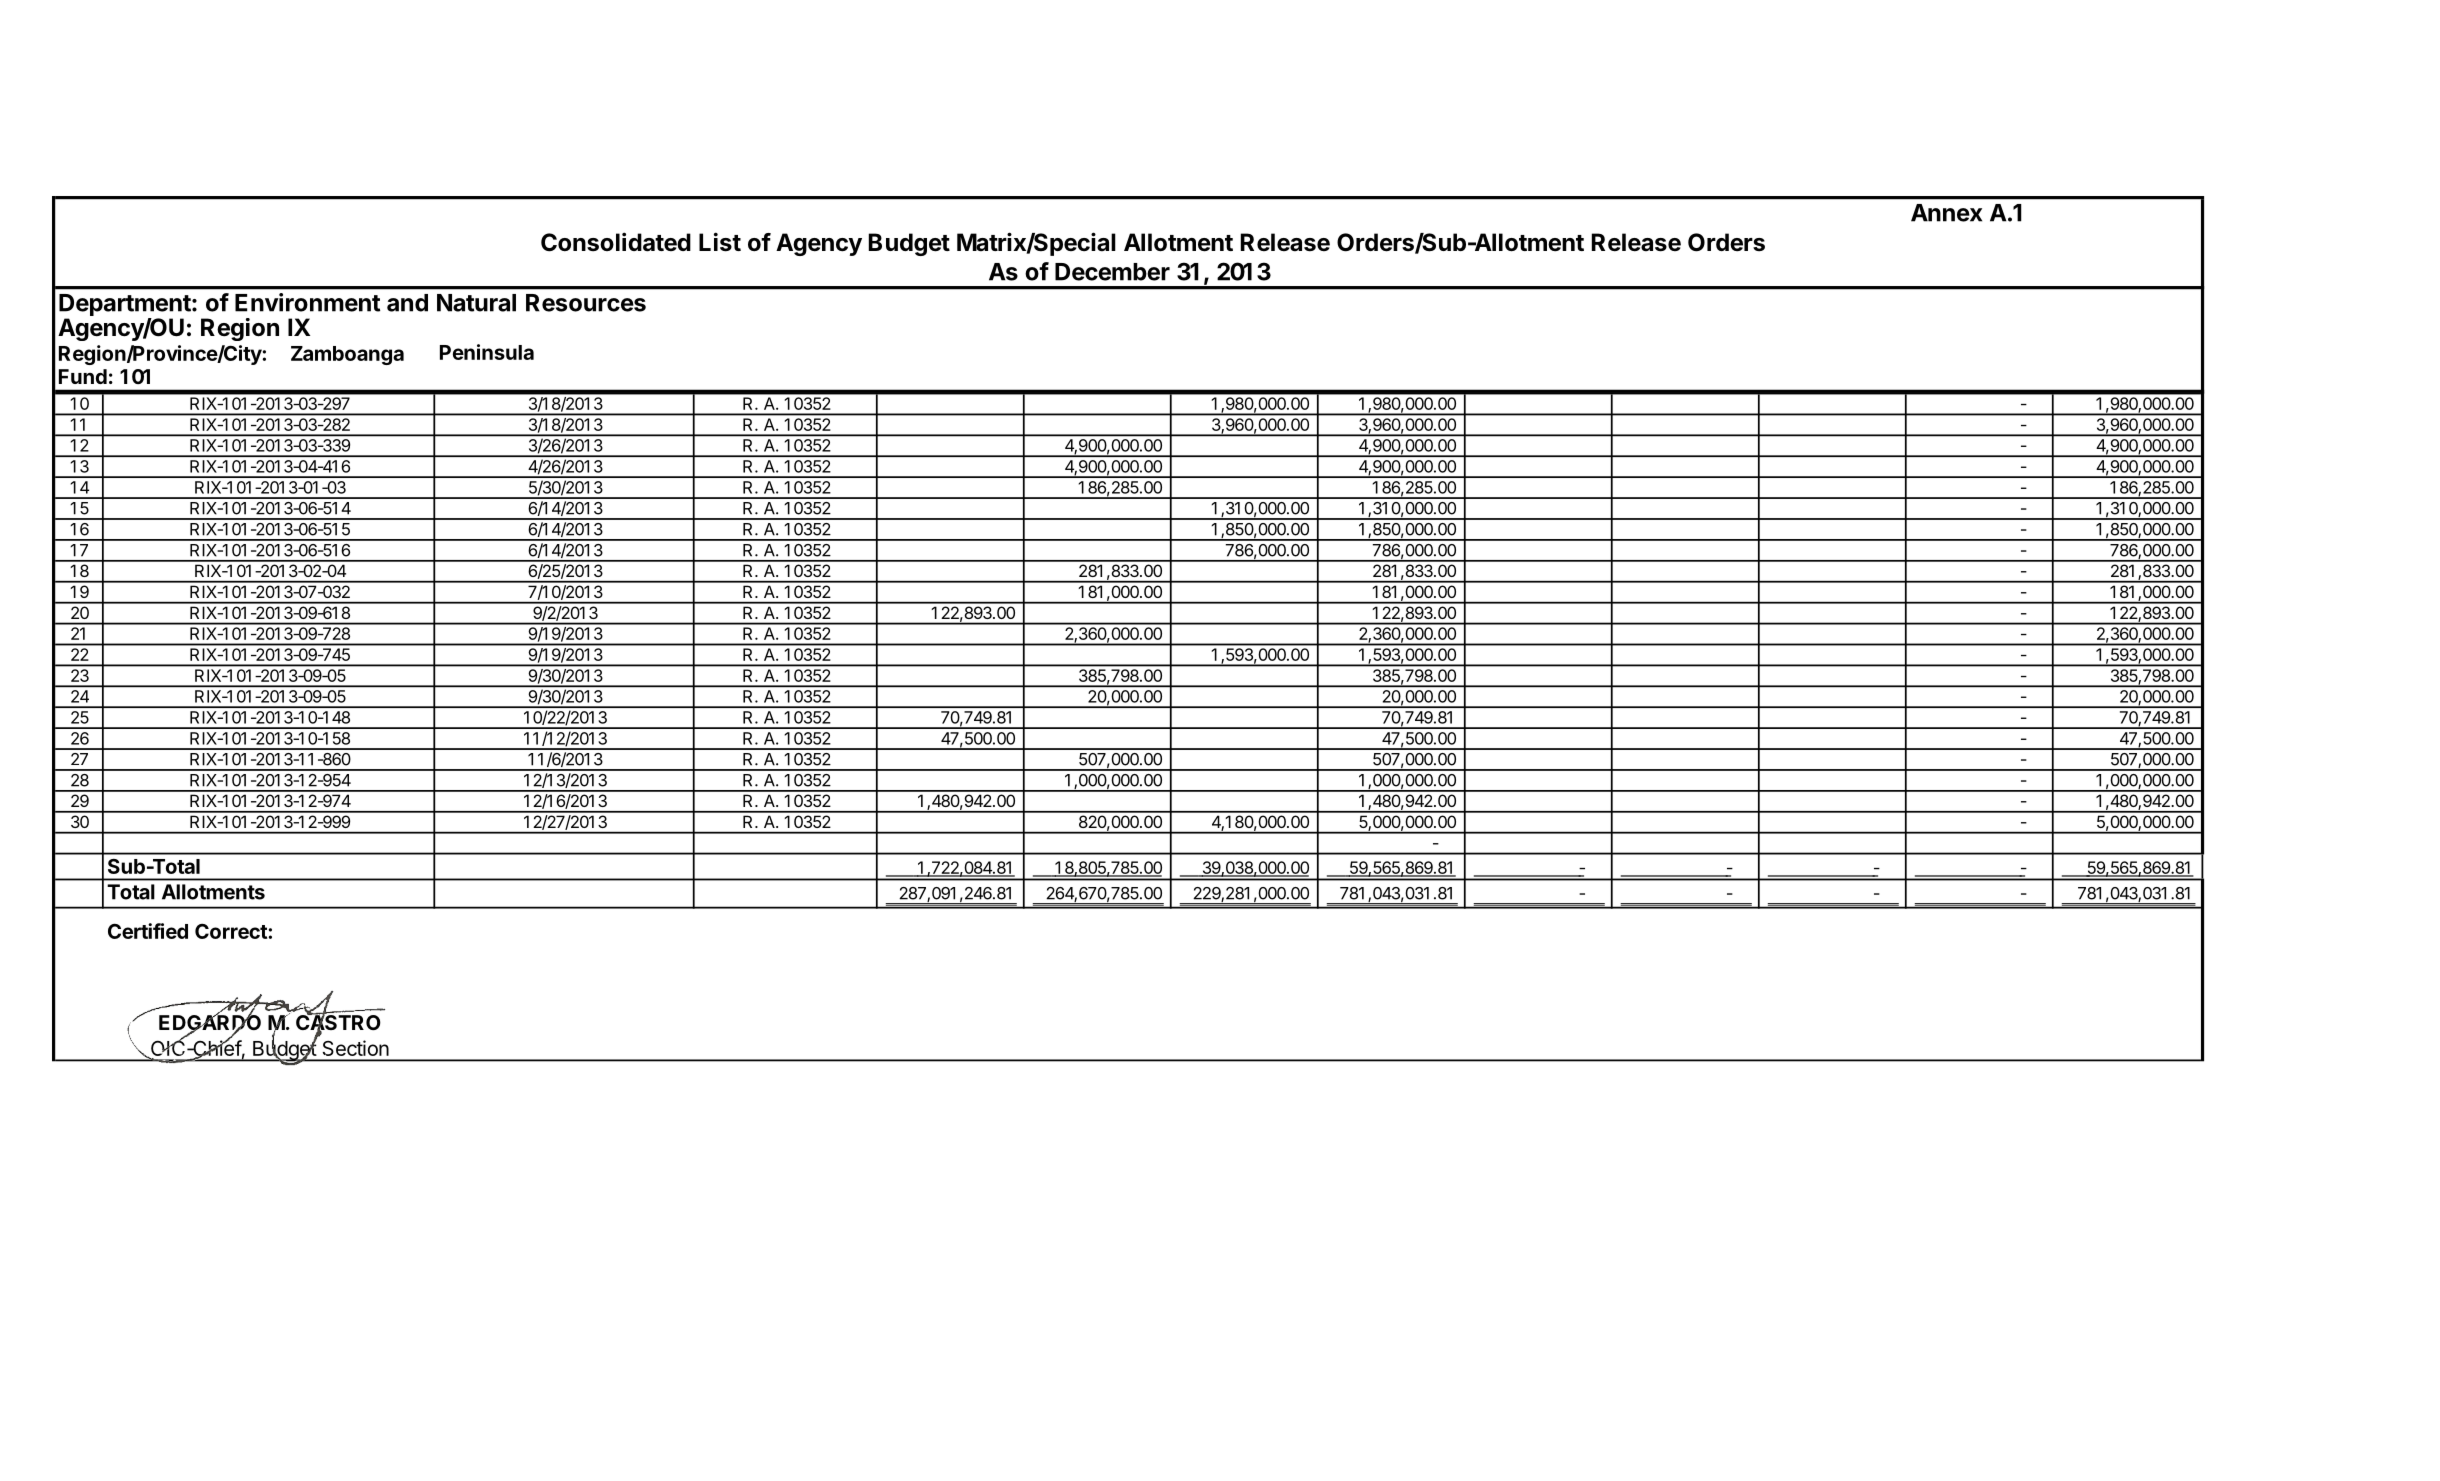 Image resolution: width=2440 pixels, height=1481 pixels. I want to click on Fund, so click(83, 376).
